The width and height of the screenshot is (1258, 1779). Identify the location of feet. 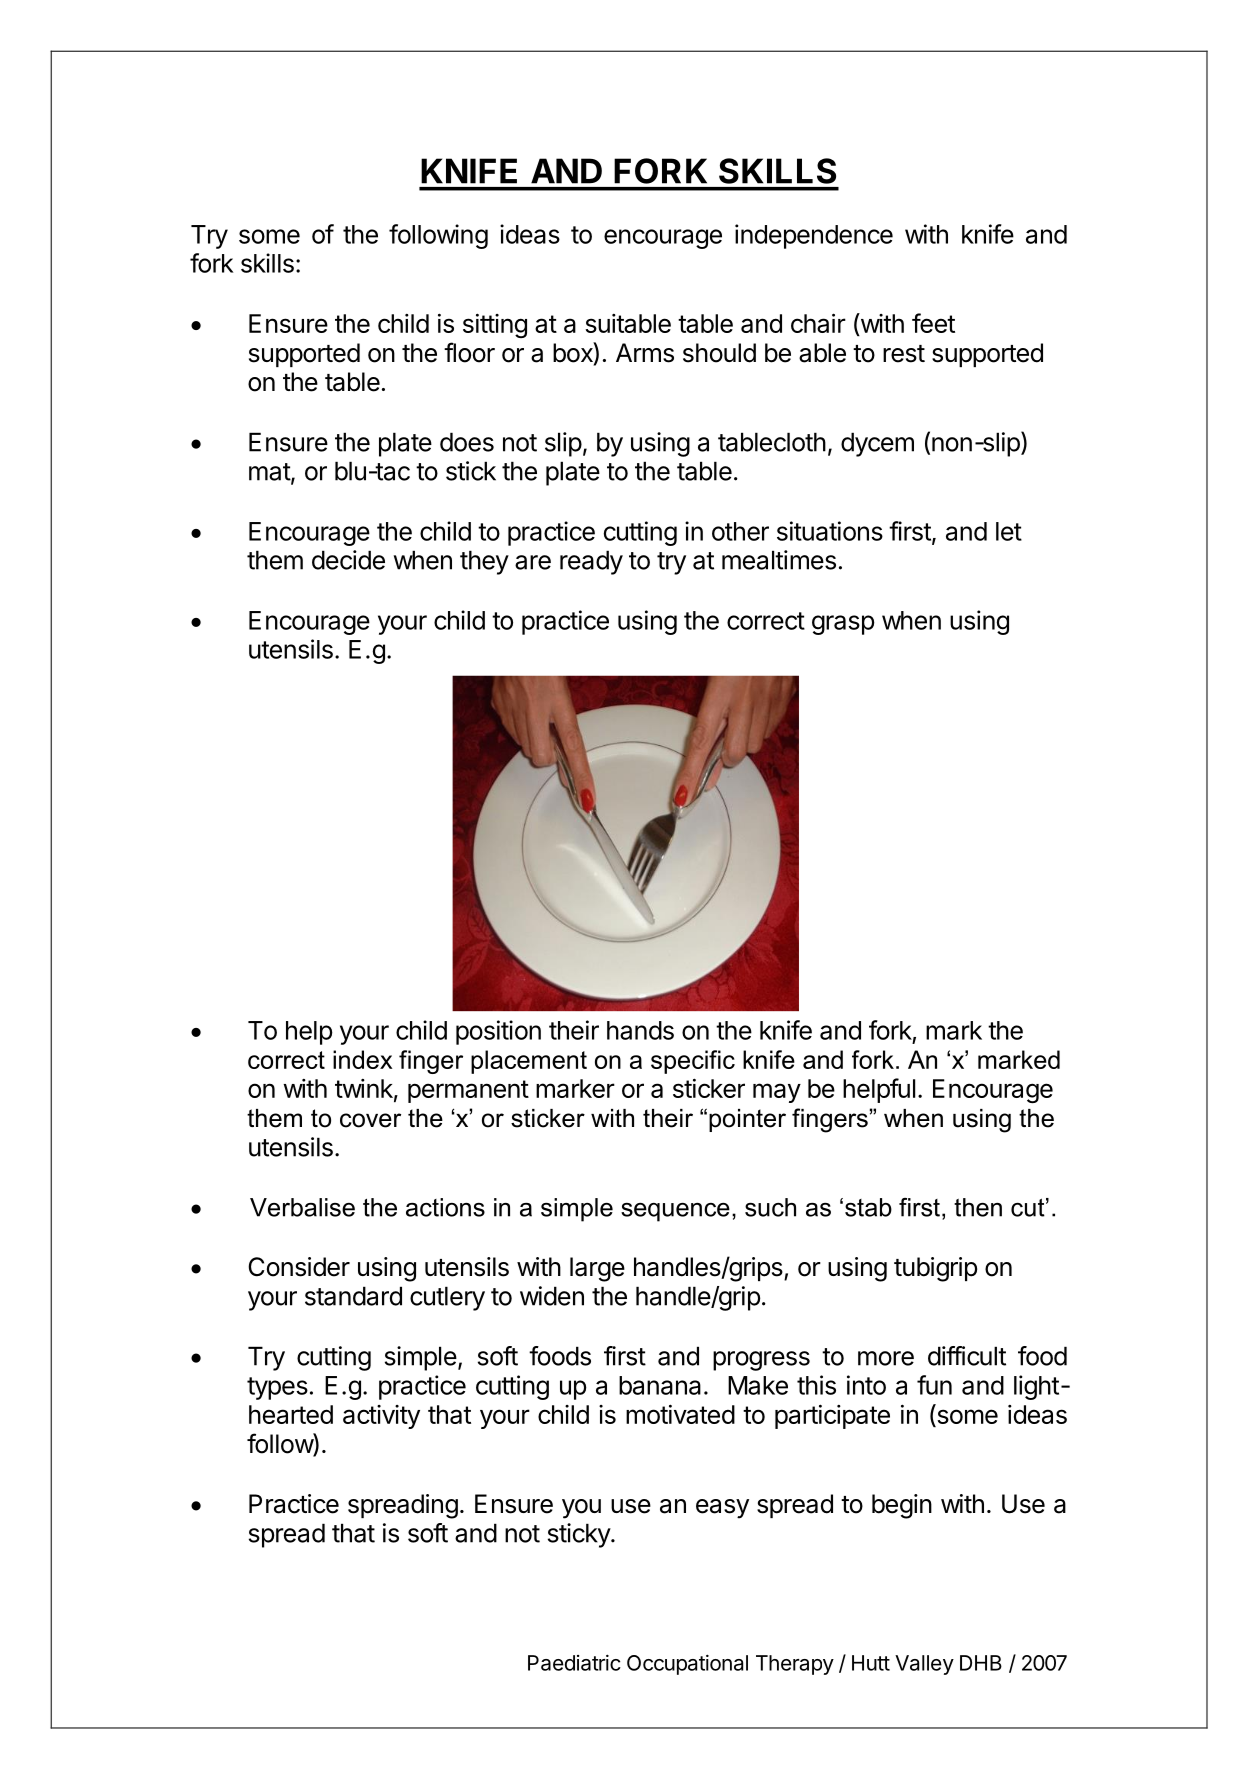
(933, 323).
